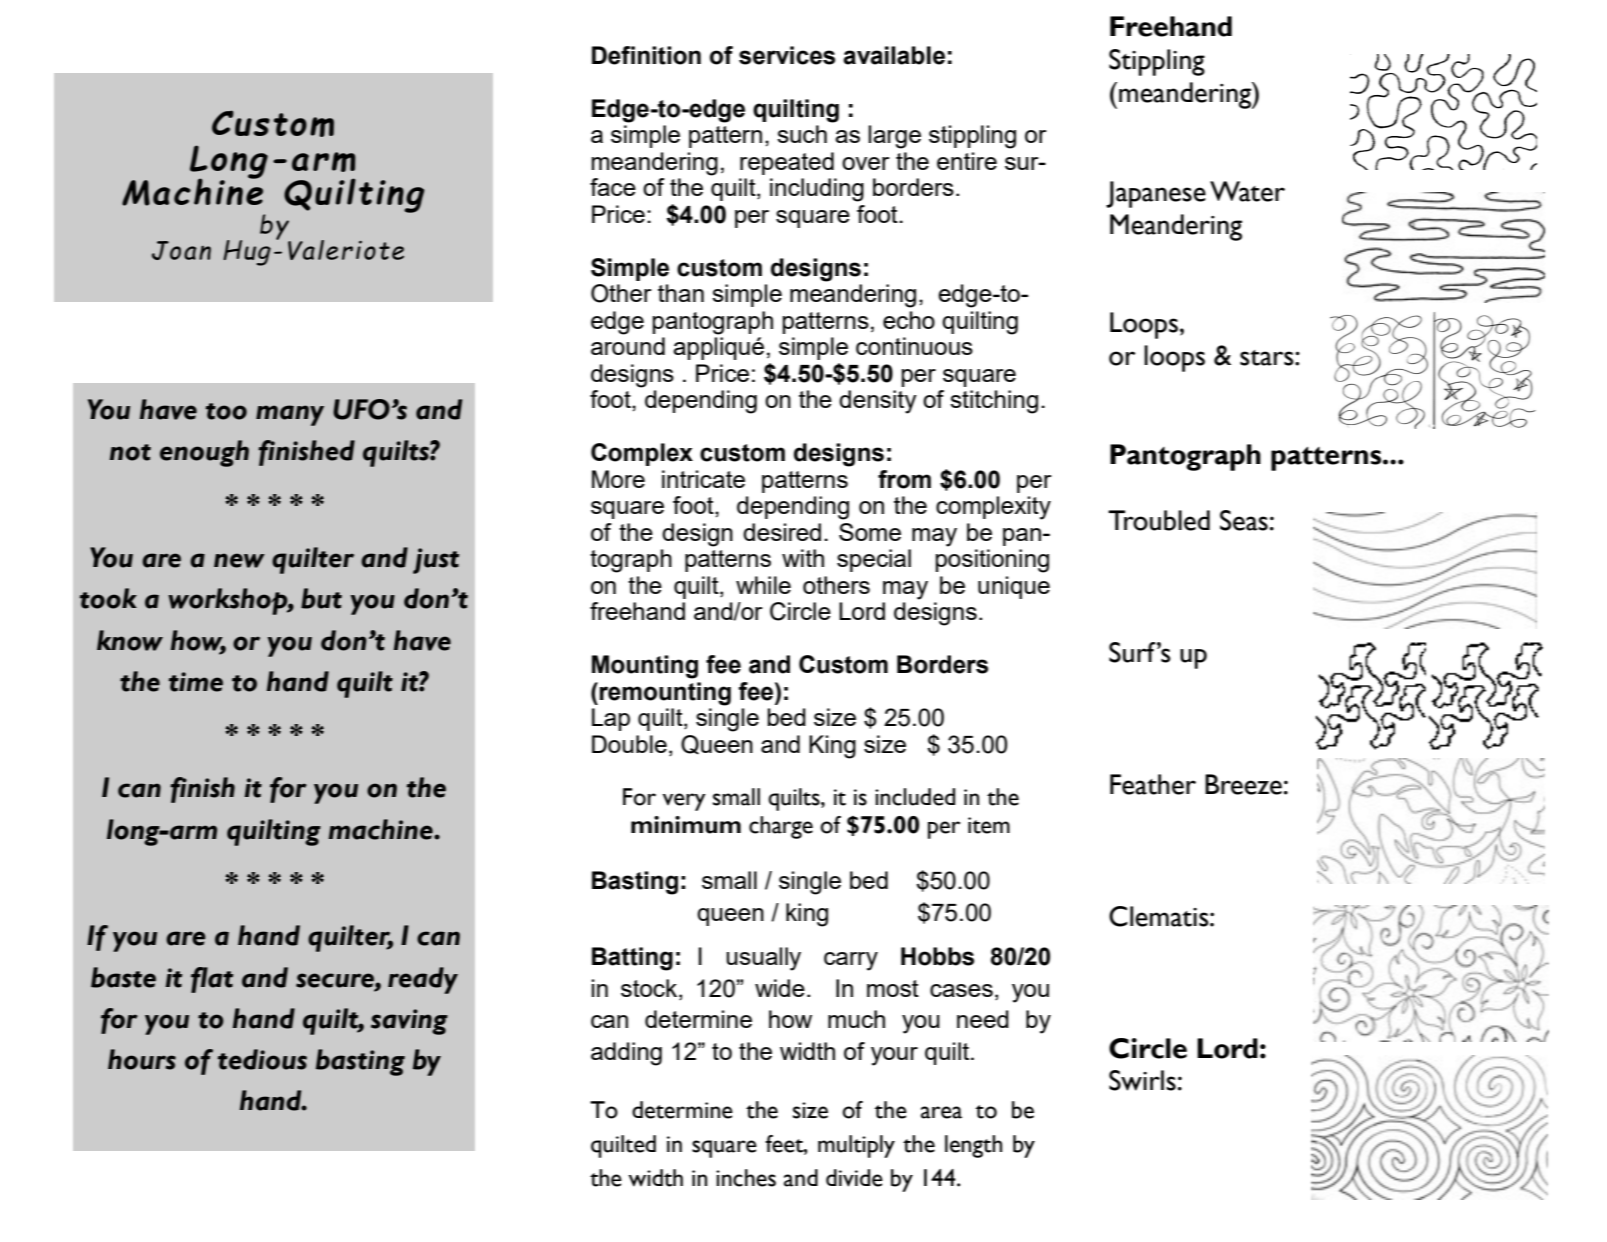 The width and height of the page is (1607, 1242). What do you see at coordinates (684, 802) in the page?
I see `very` at bounding box center [684, 802].
